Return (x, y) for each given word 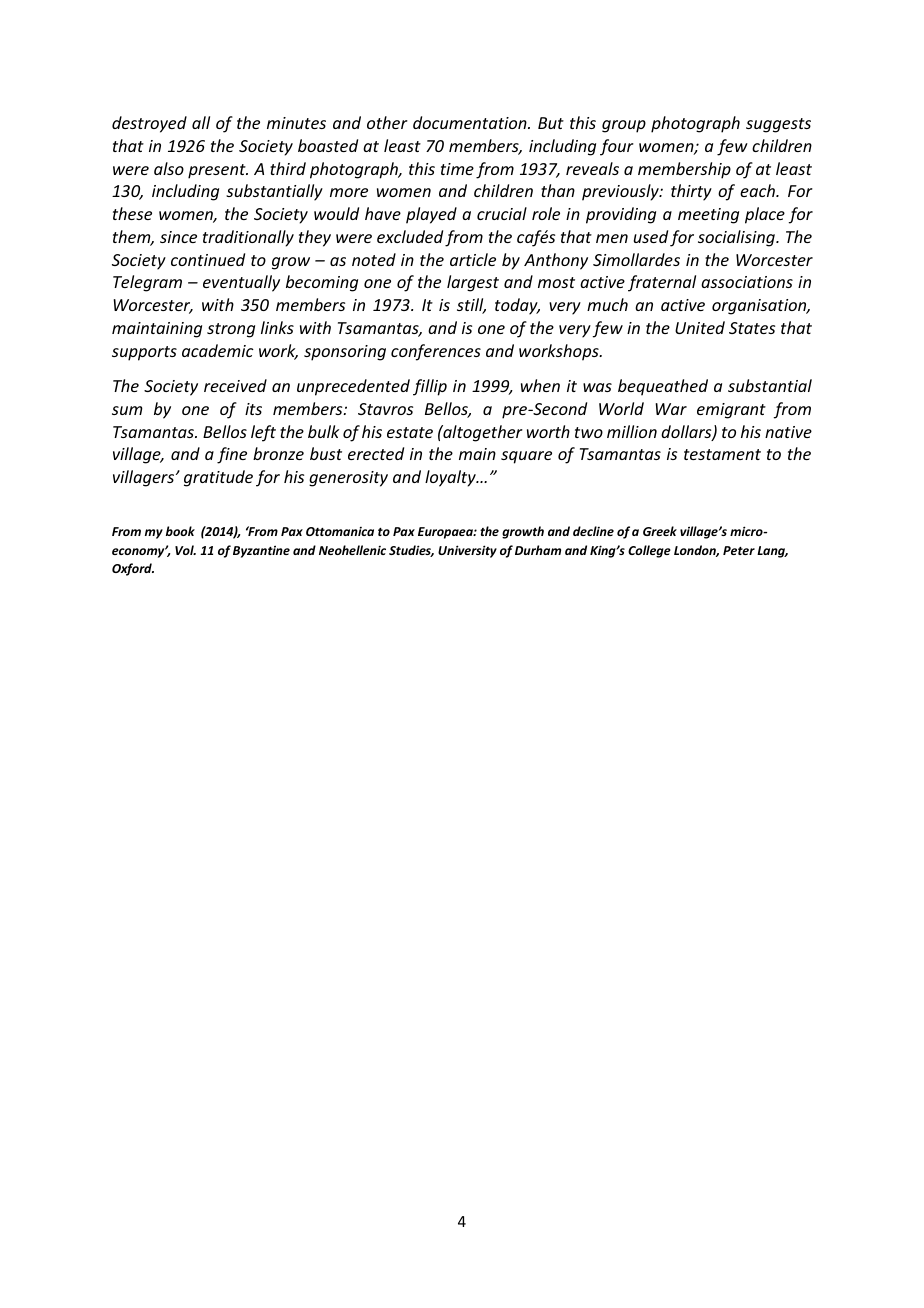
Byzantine (261, 551)
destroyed (149, 124)
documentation (471, 122)
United (700, 327)
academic (218, 350)
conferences (436, 352)
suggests (778, 125)
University (467, 551)
